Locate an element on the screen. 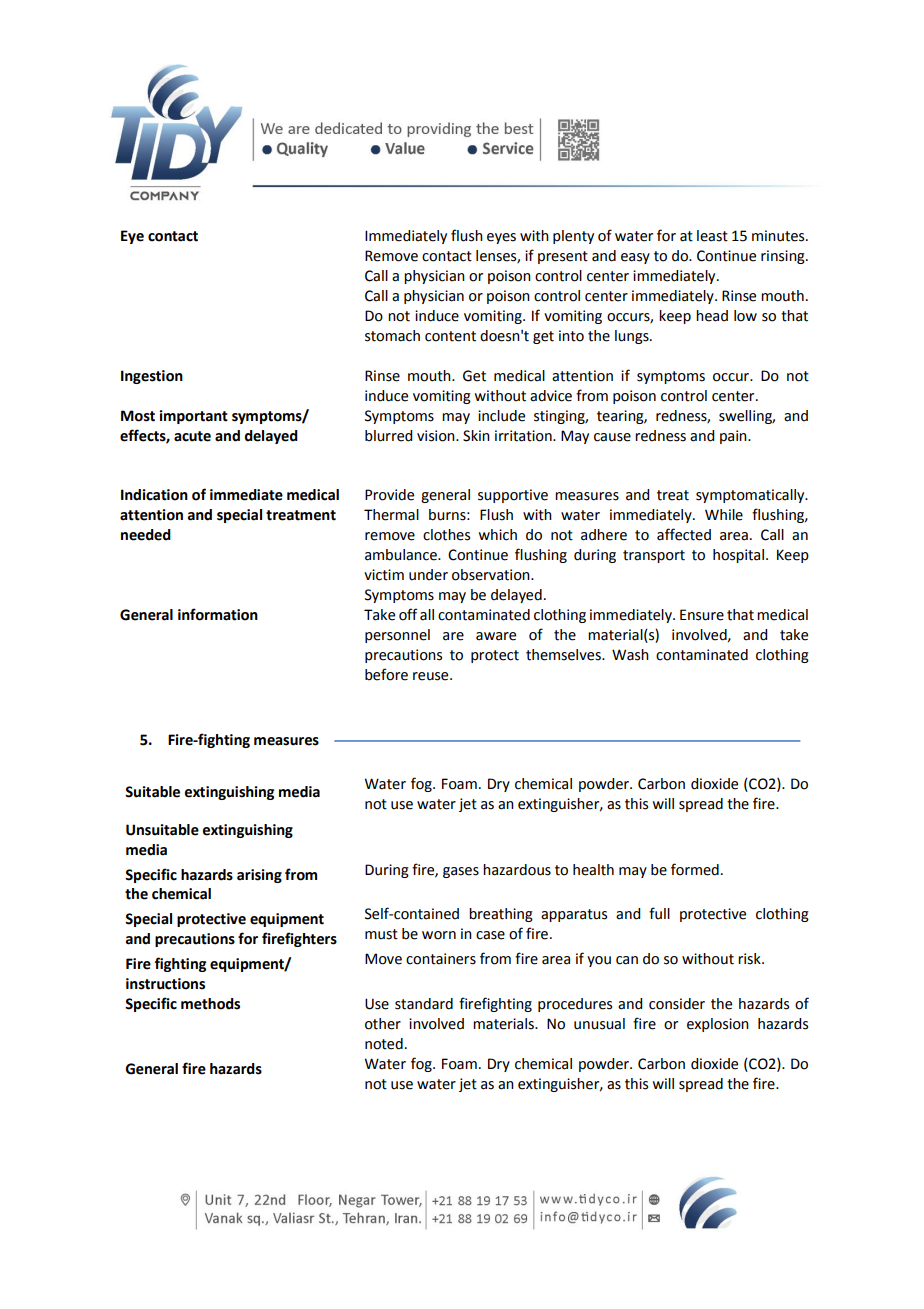 The image size is (924, 1309). methods is located at coordinates (210, 1004).
